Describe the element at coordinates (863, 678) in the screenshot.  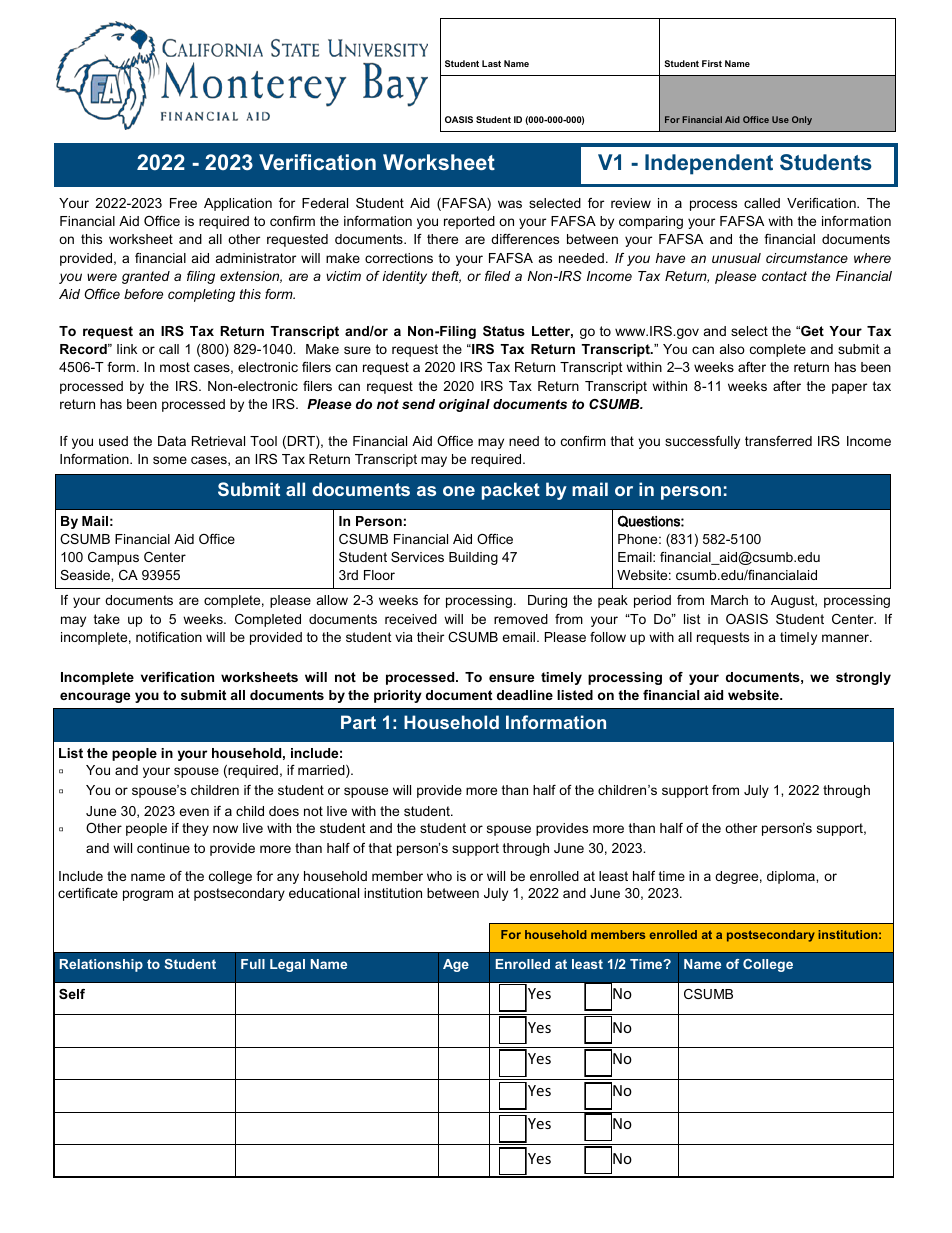
I see `strongly` at that location.
